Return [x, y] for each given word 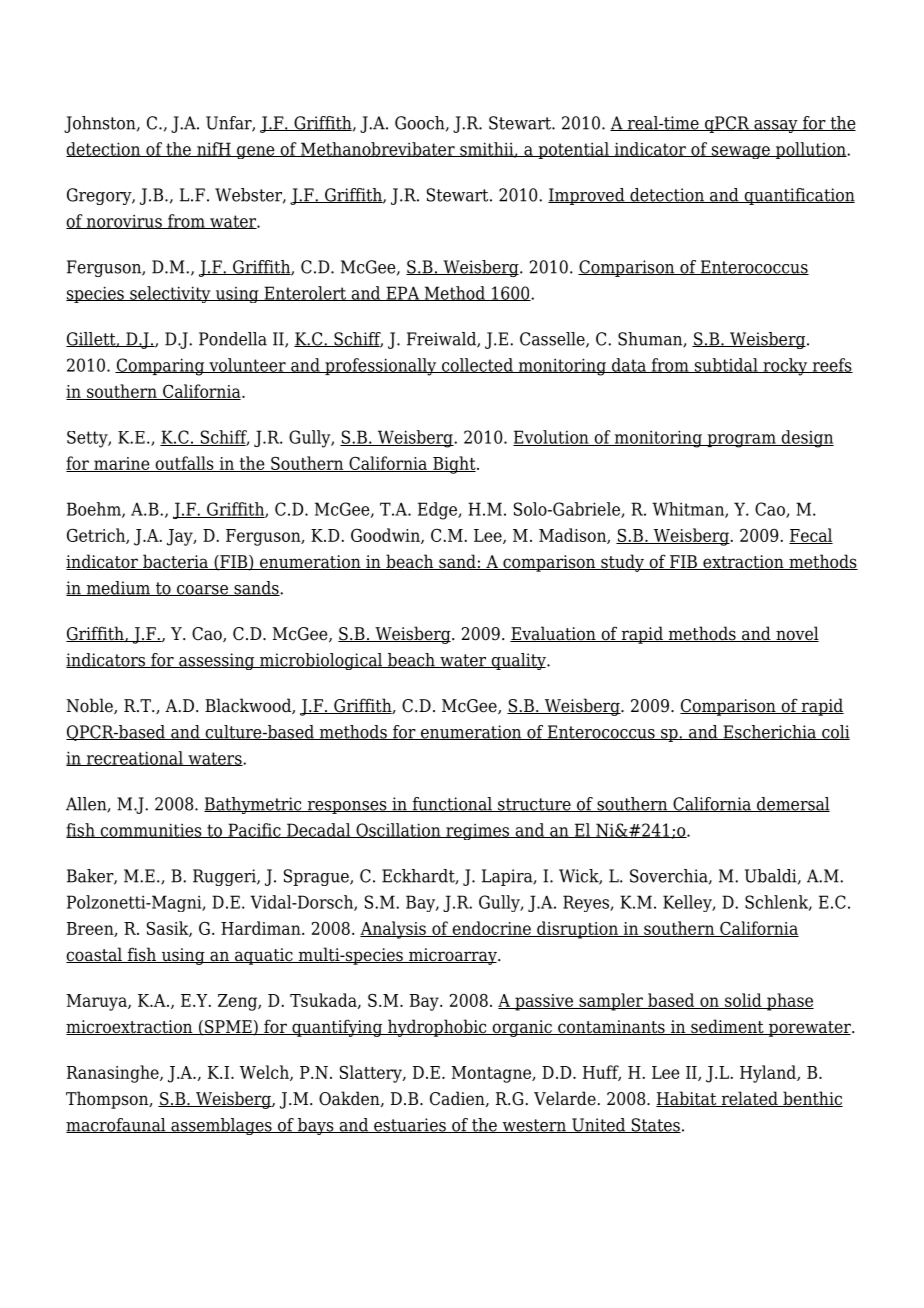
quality [518, 661]
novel [796, 634]
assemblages [221, 1126]
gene [256, 152]
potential [573, 150]
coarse [202, 590]
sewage [741, 152]
